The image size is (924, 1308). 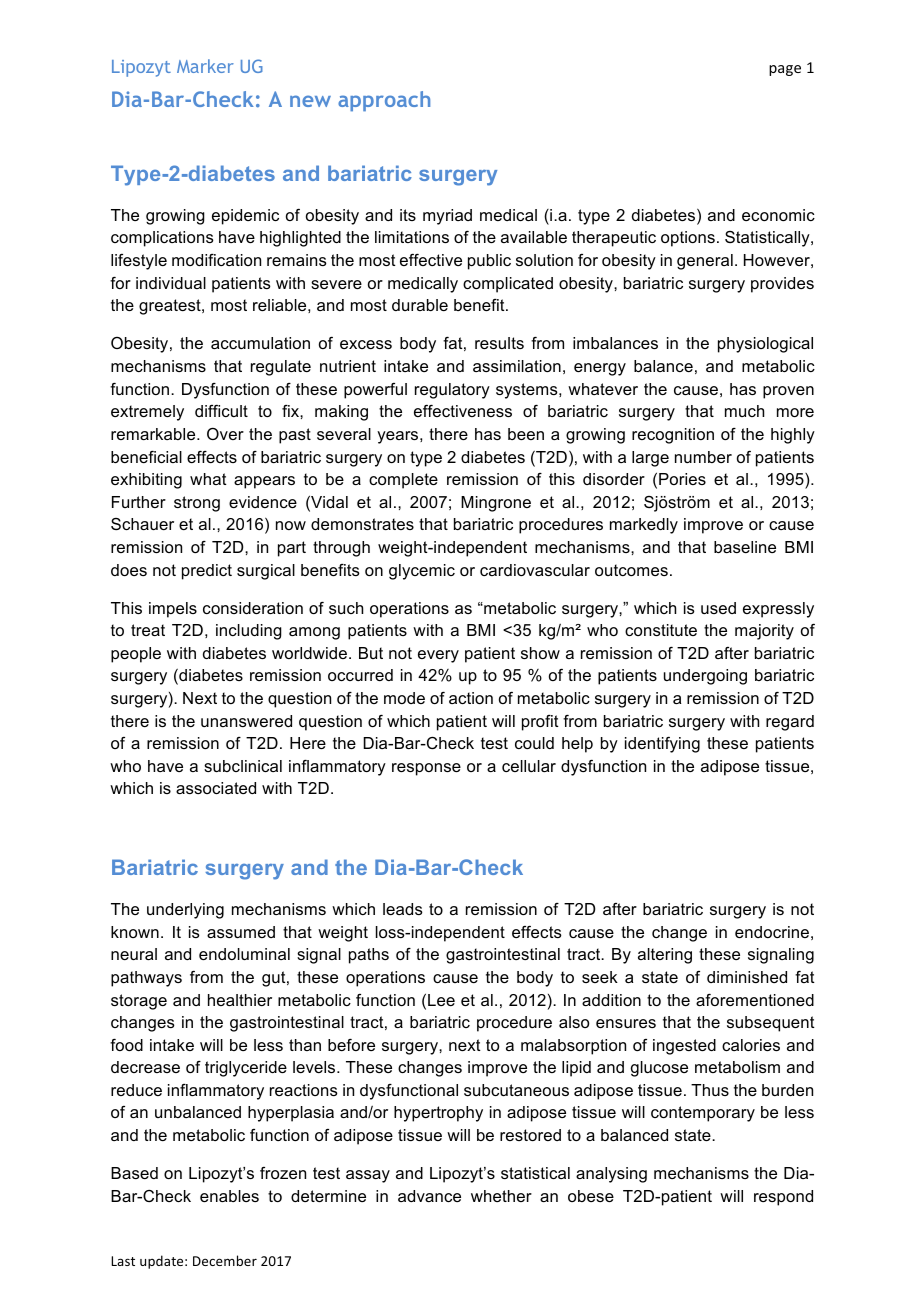 I want to click on assumed, so click(x=241, y=932).
